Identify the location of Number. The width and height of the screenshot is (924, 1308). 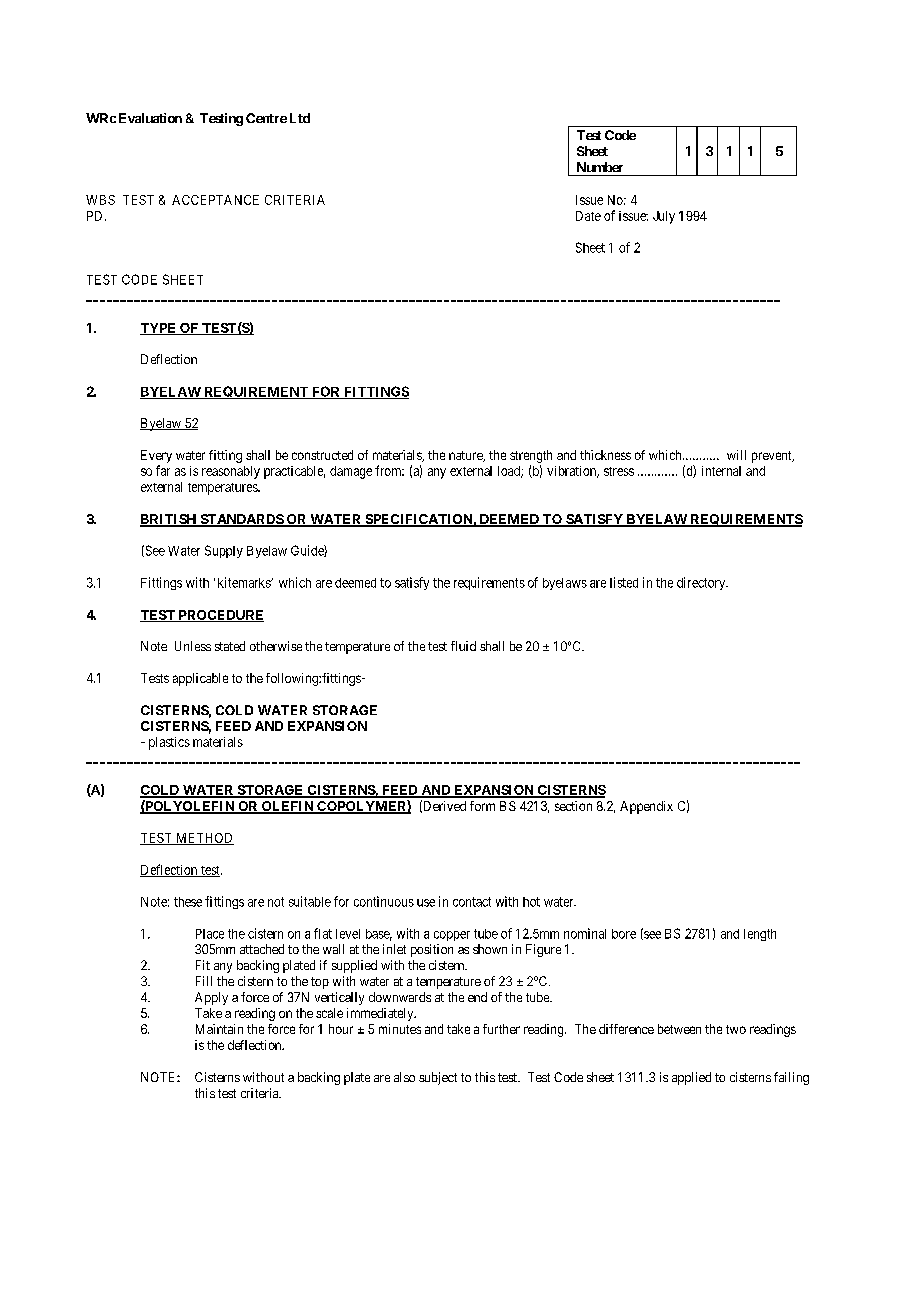
(600, 167).
